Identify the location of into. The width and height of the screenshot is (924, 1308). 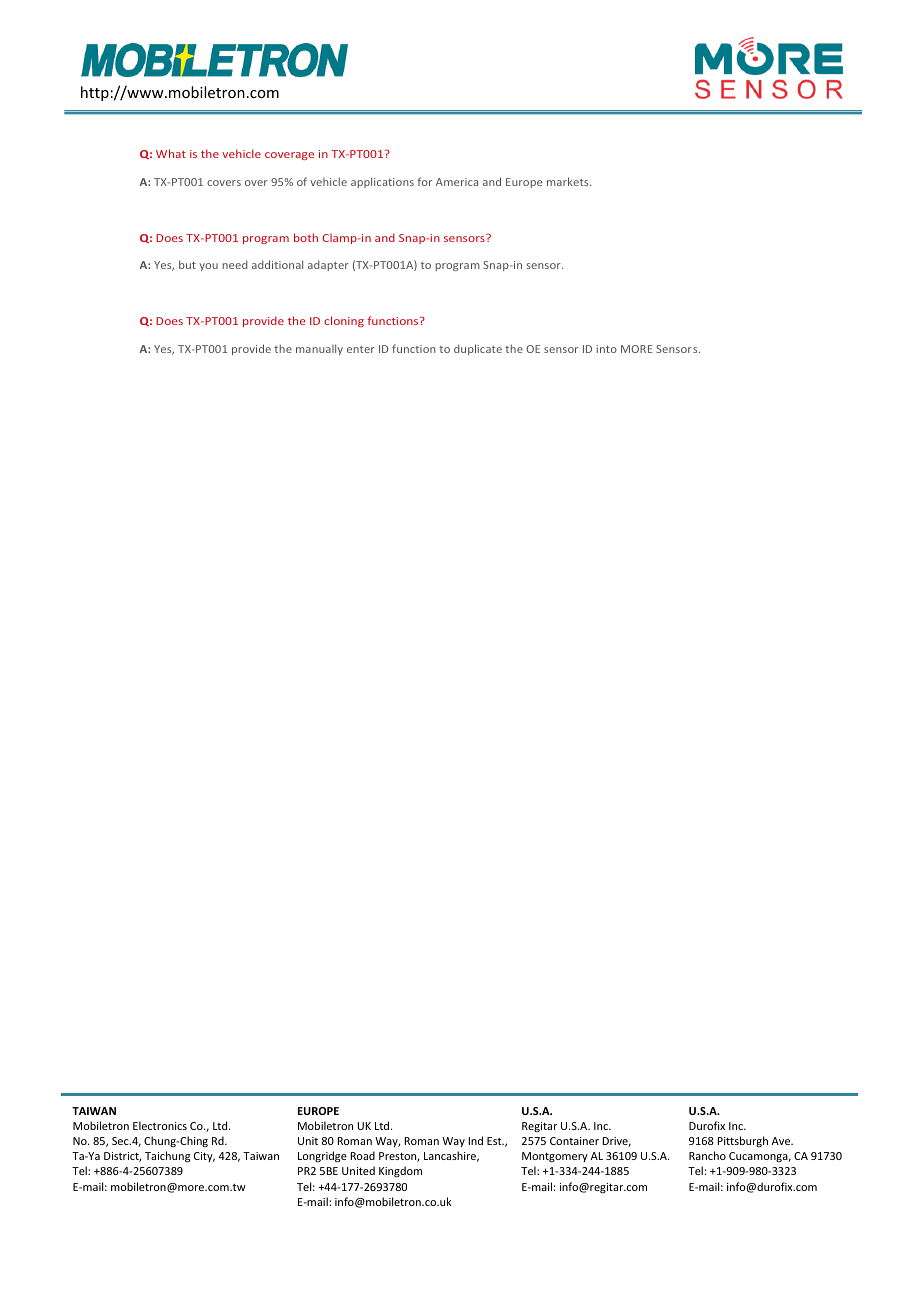
(606, 349).
